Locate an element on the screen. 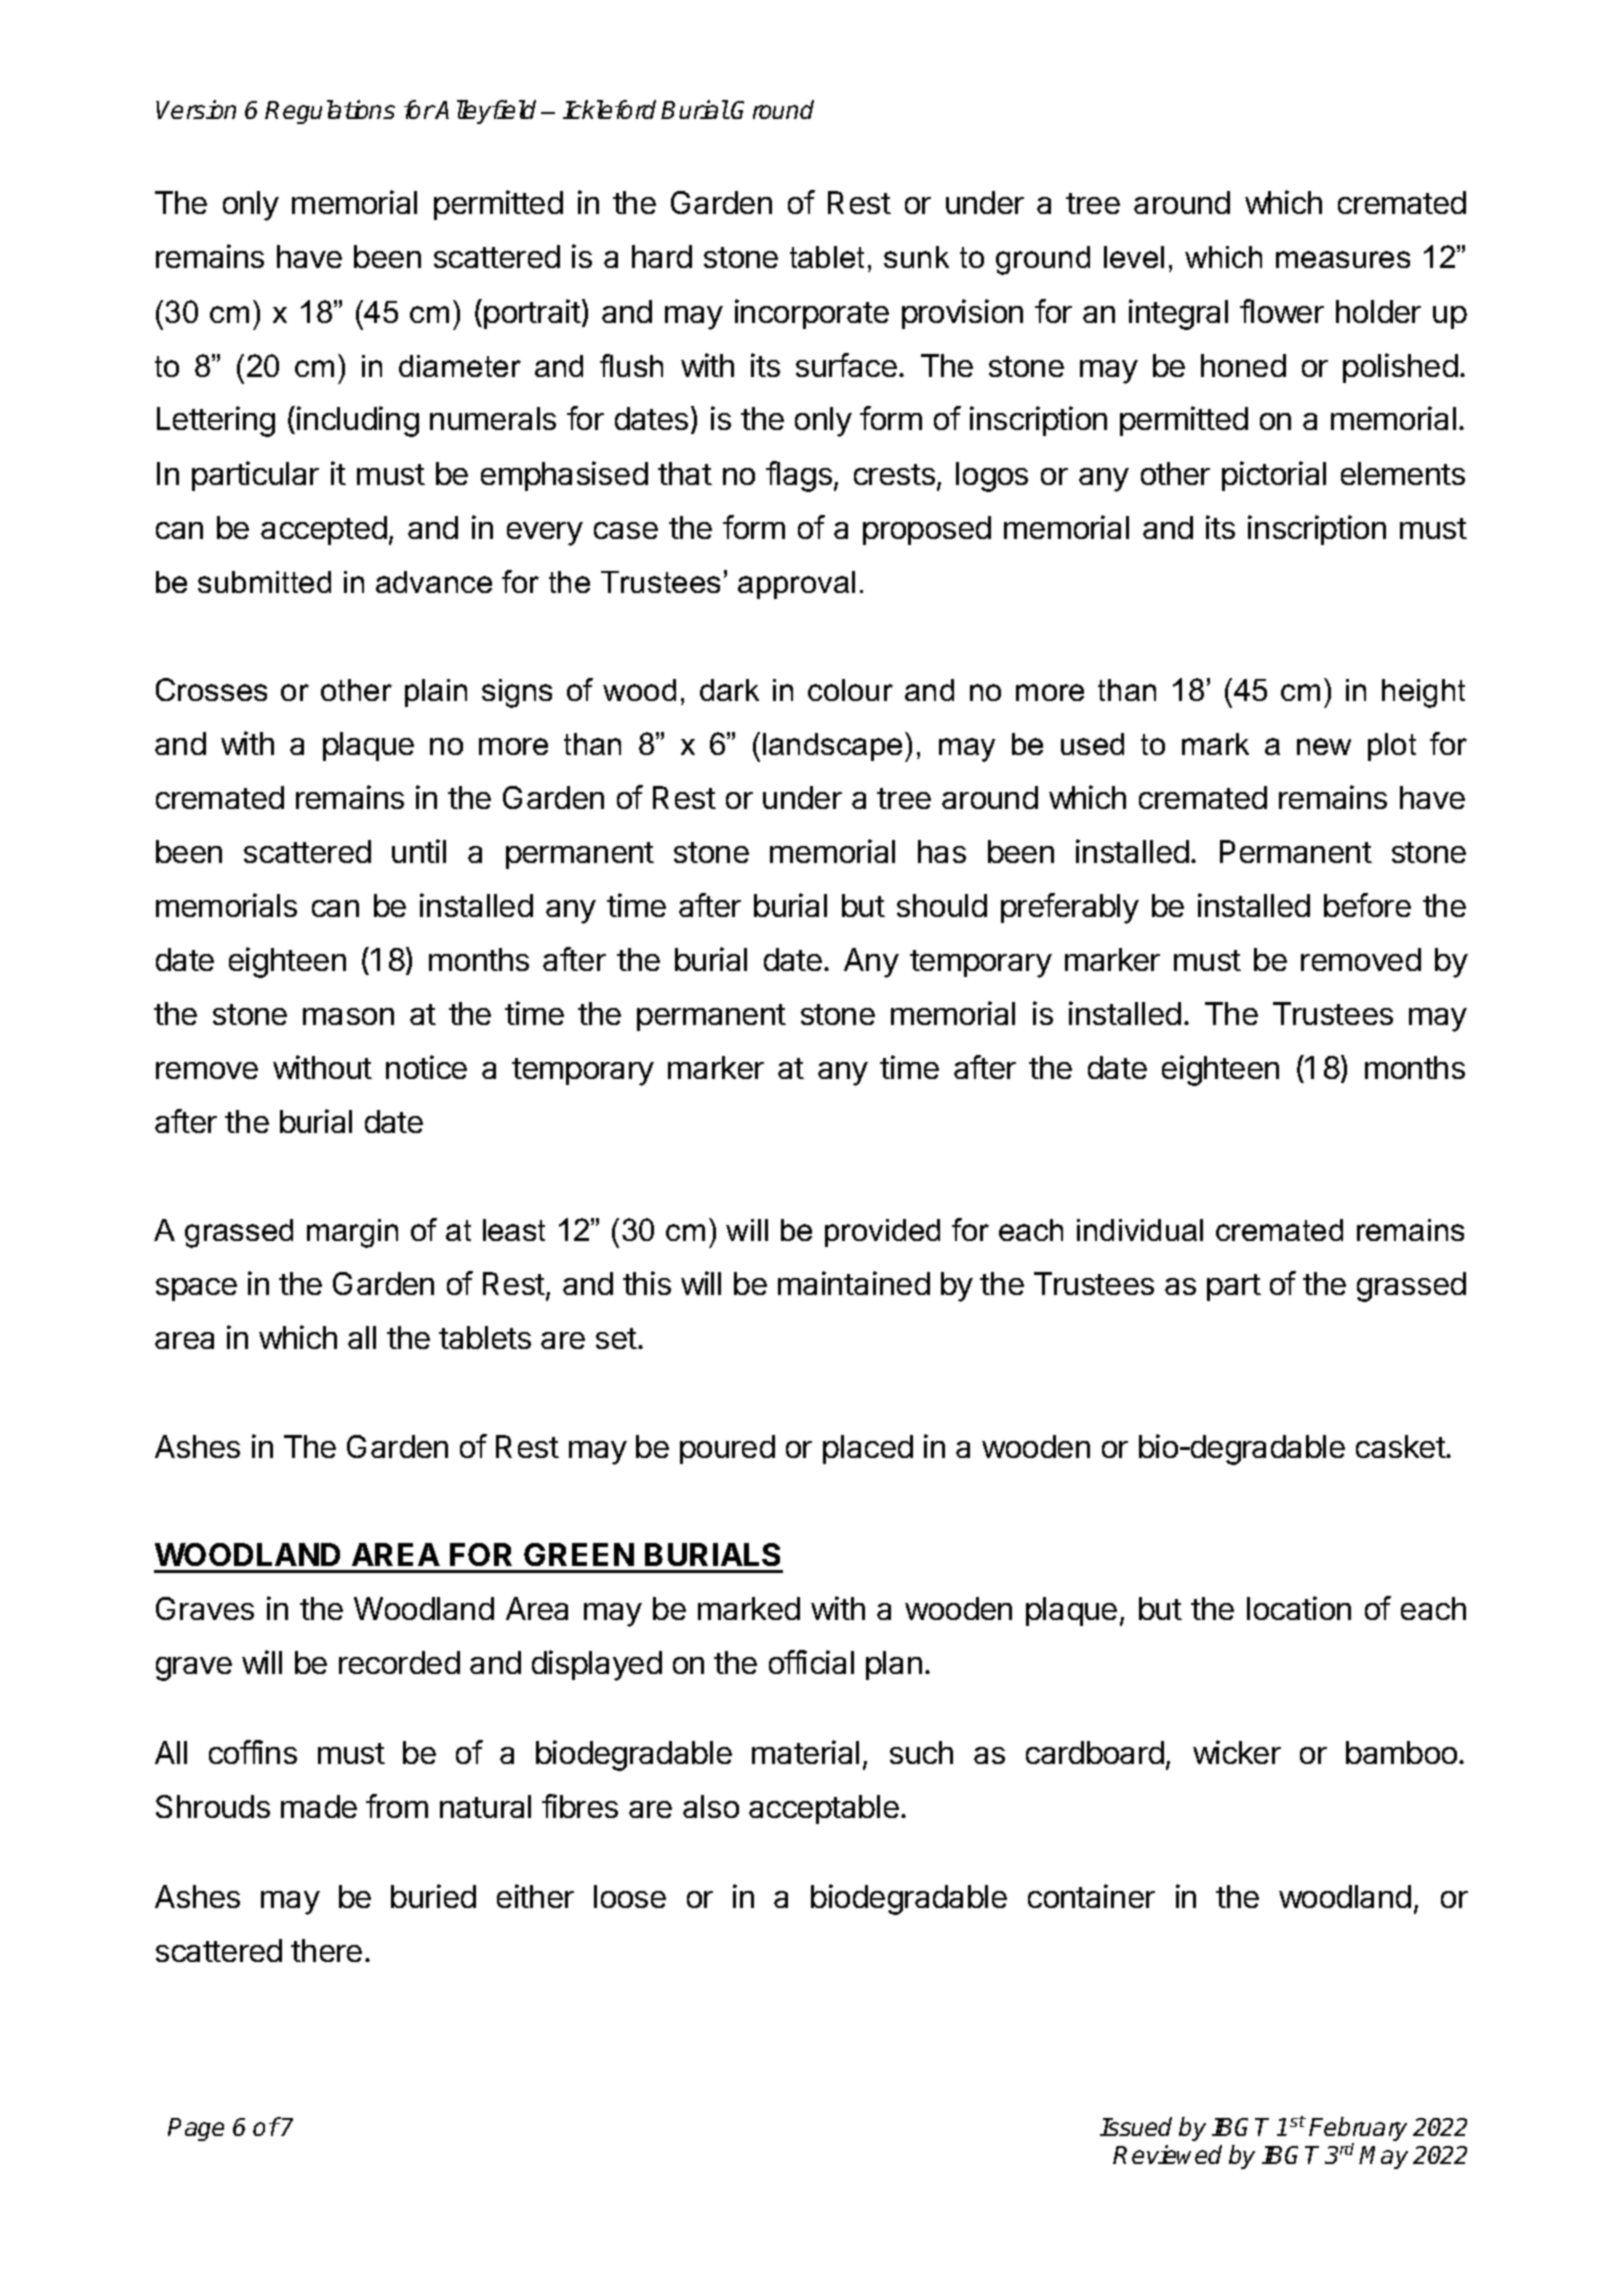  sunk is located at coordinates (916, 257).
